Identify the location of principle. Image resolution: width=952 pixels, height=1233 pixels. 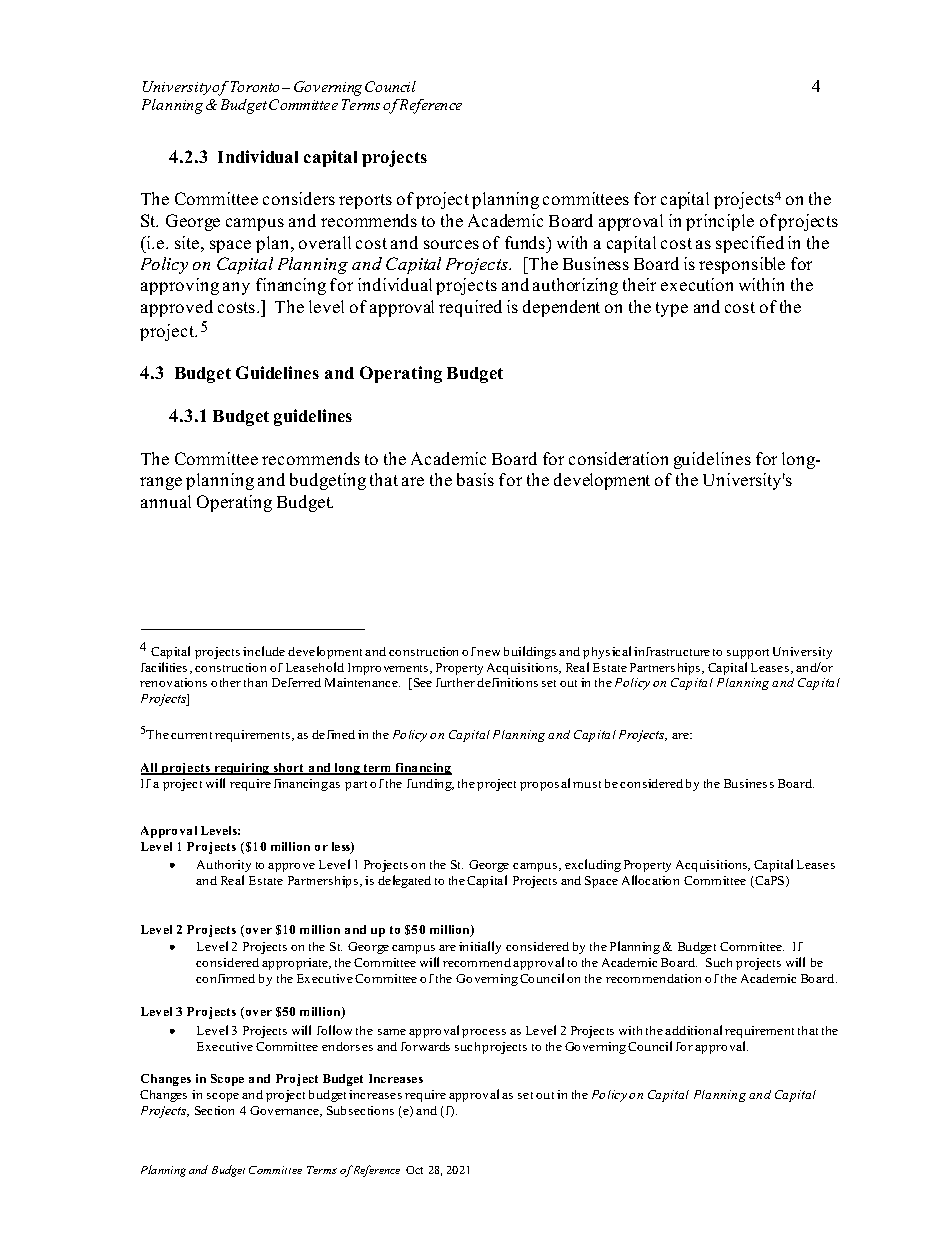
(720, 222).
